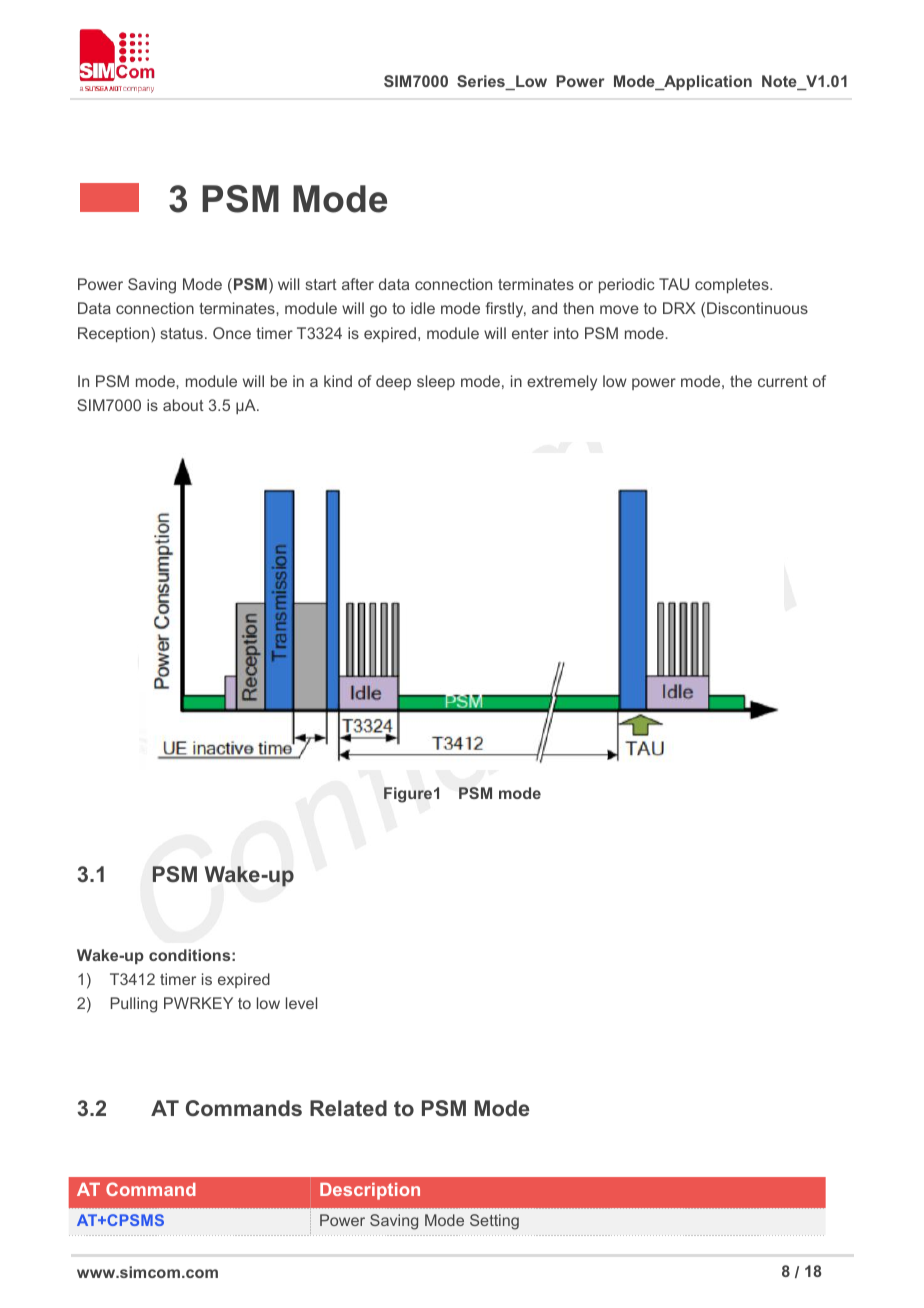  Describe the element at coordinates (733, 285) in the image. I see `completes` at that location.
